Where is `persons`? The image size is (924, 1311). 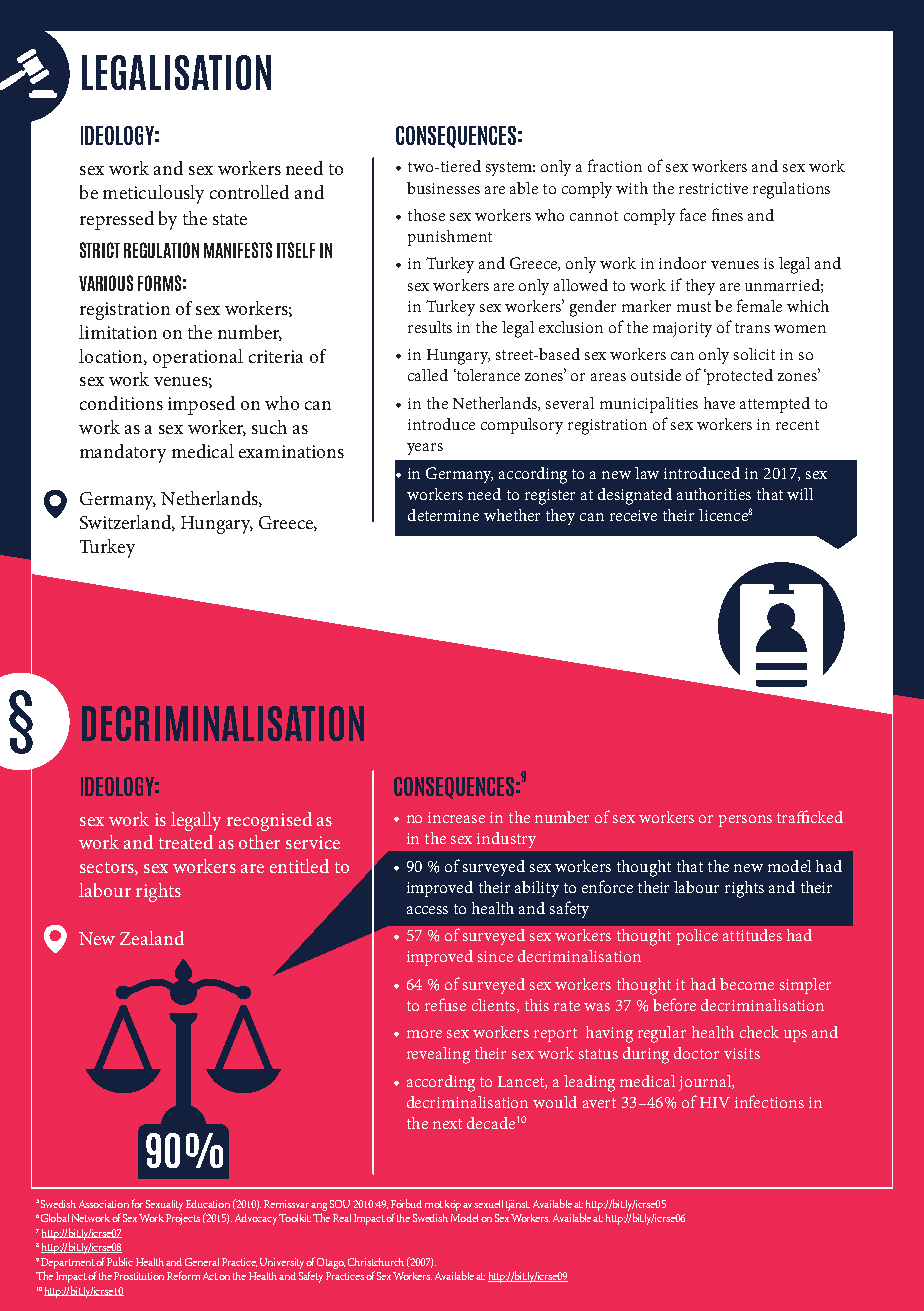 persons is located at coordinates (745, 821).
